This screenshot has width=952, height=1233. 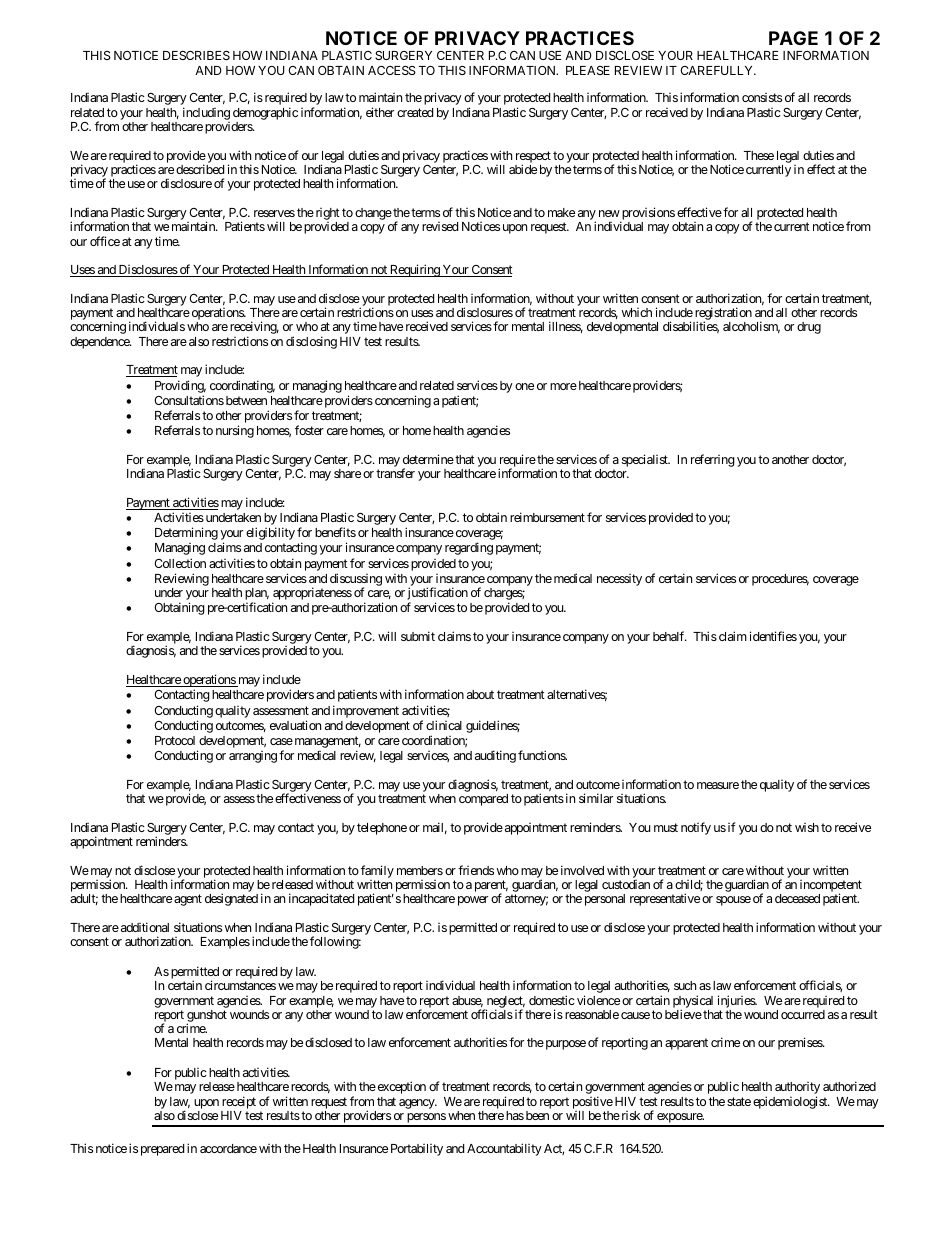 I want to click on persons, so click(x=426, y=1119).
